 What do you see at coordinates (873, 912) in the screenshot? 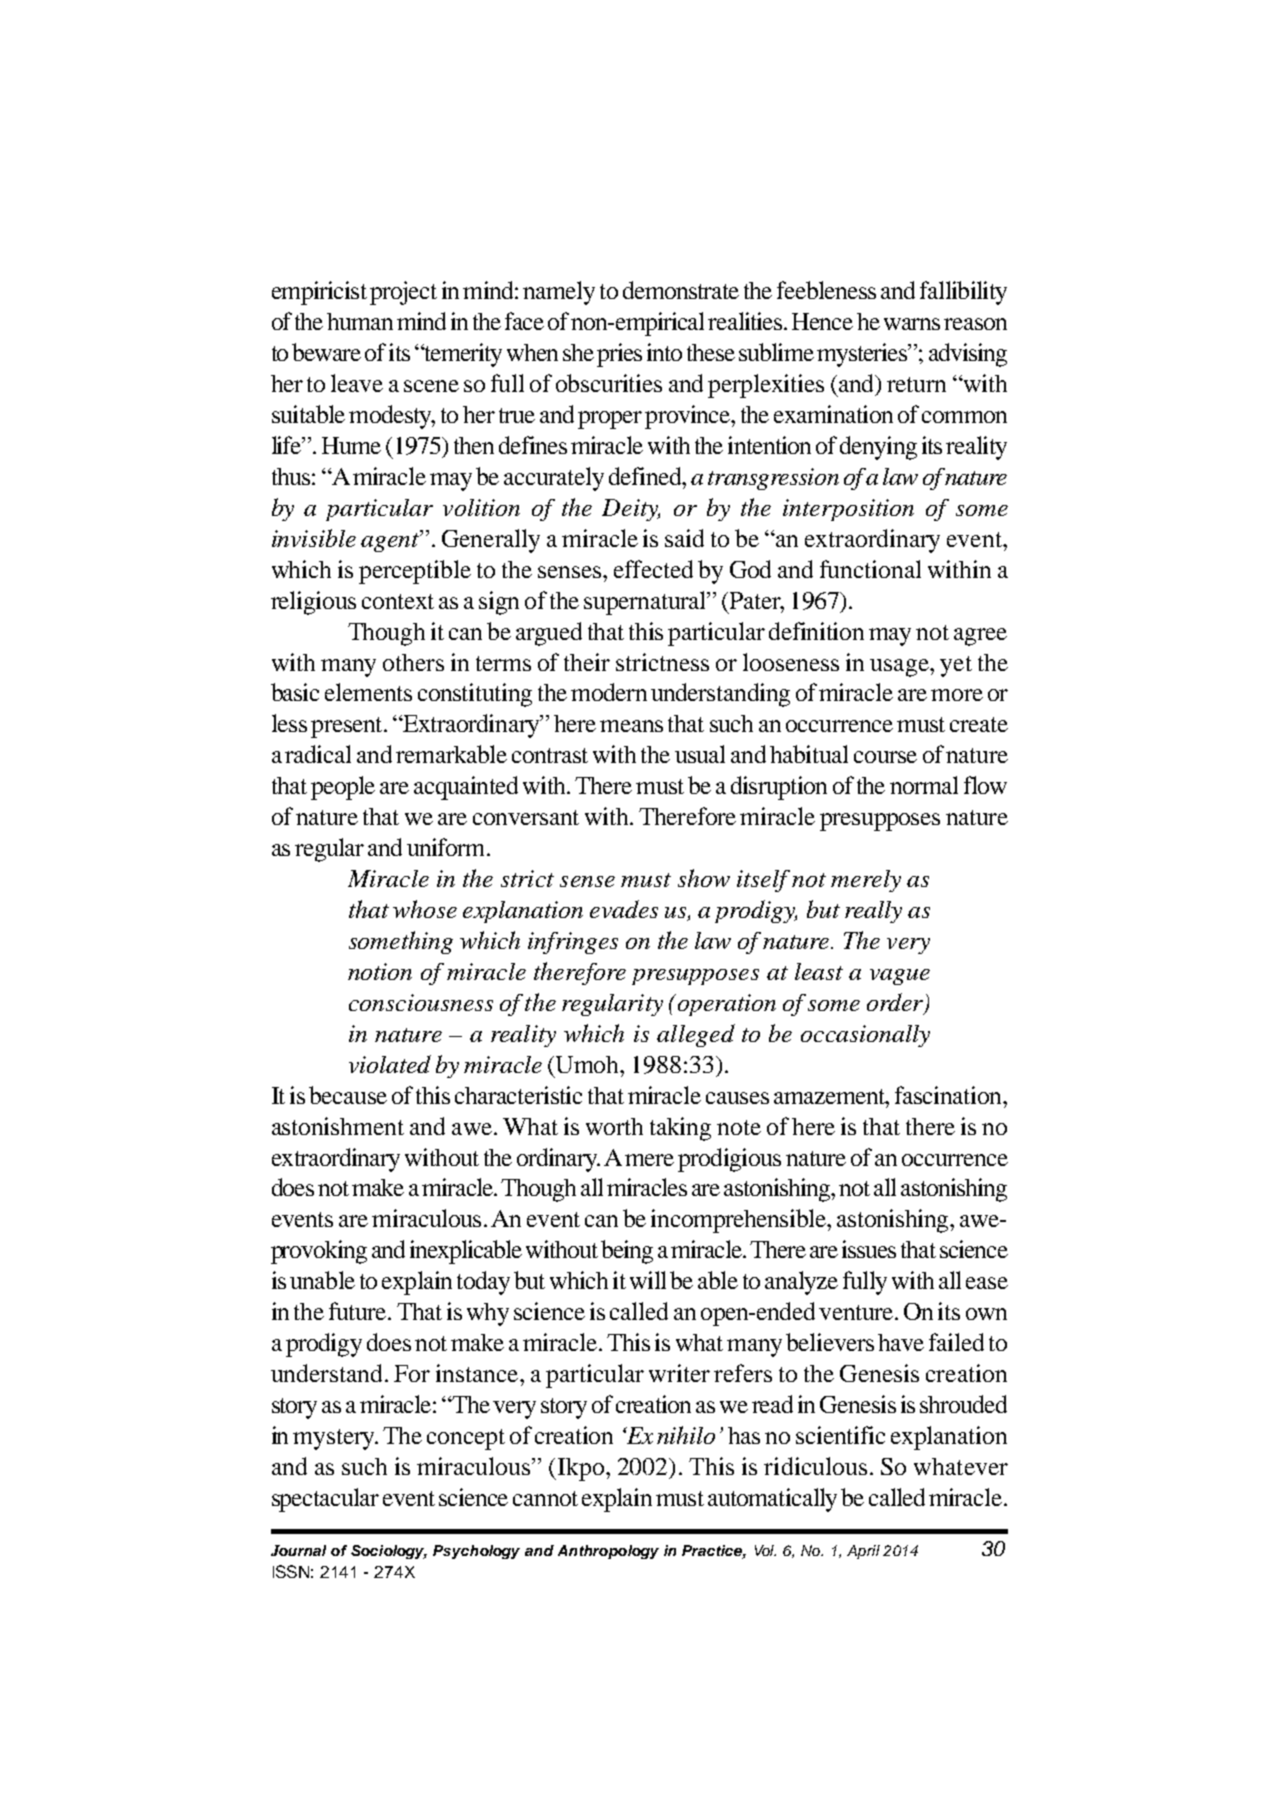
I see `really` at bounding box center [873, 912].
